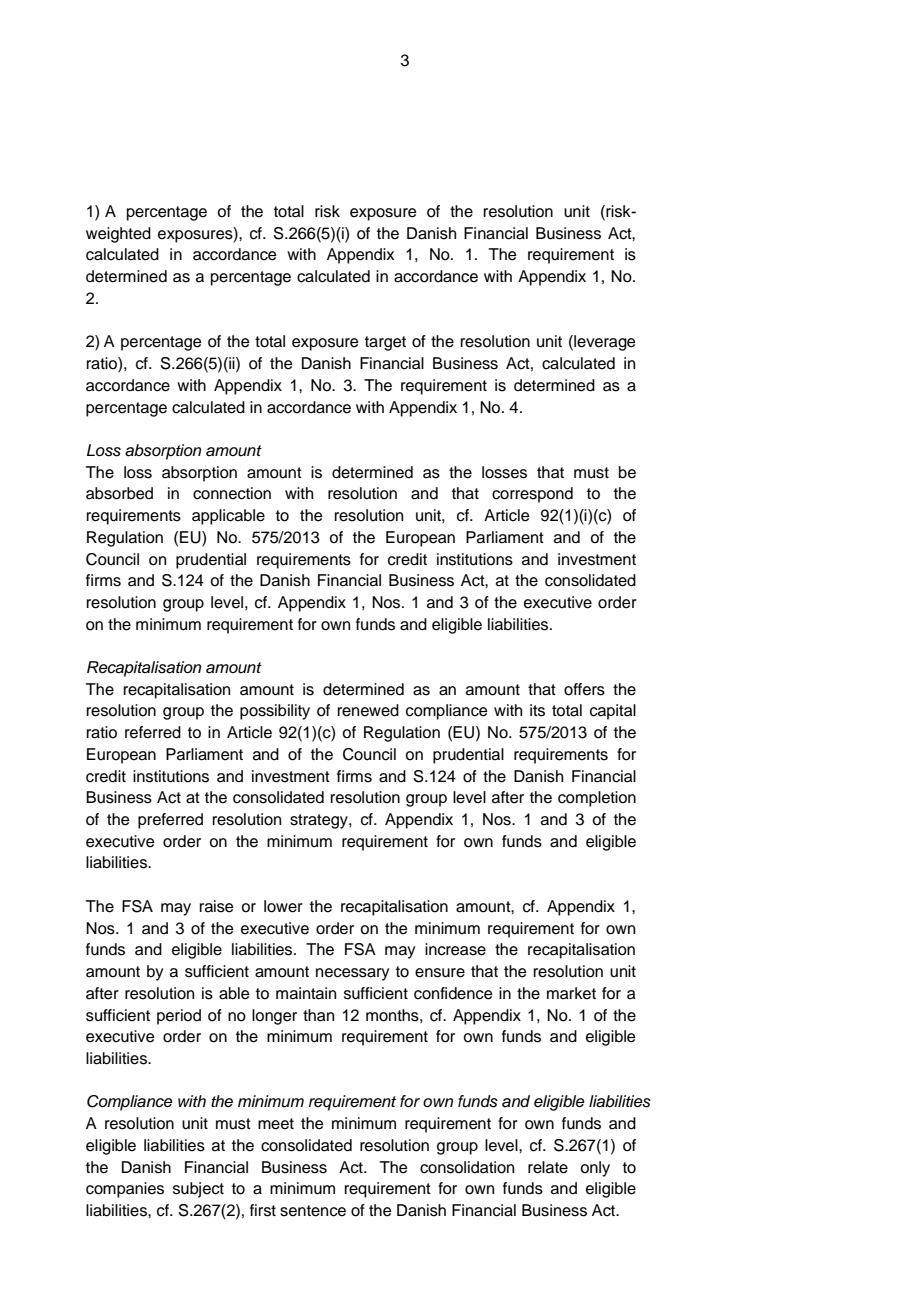 This screenshot has width=924, height=1308. What do you see at coordinates (385, 343) in the screenshot?
I see `target` at bounding box center [385, 343].
